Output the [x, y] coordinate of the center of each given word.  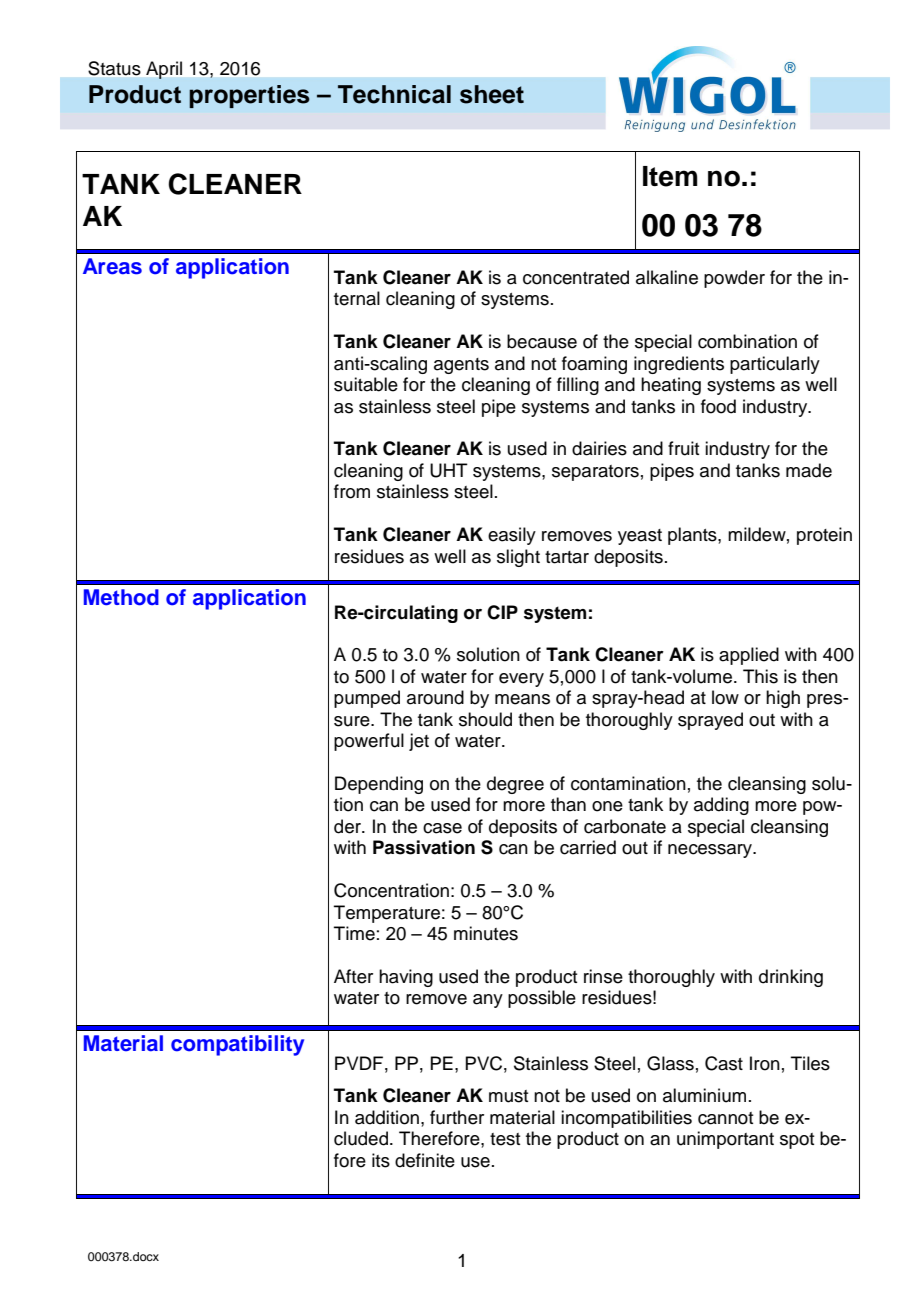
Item [670, 176]
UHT [449, 470]
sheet [492, 94]
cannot [725, 1118]
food [718, 406]
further [457, 1117]
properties [249, 96]
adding [721, 806]
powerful [369, 742]
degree [515, 785]
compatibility [237, 1045]
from [352, 491]
